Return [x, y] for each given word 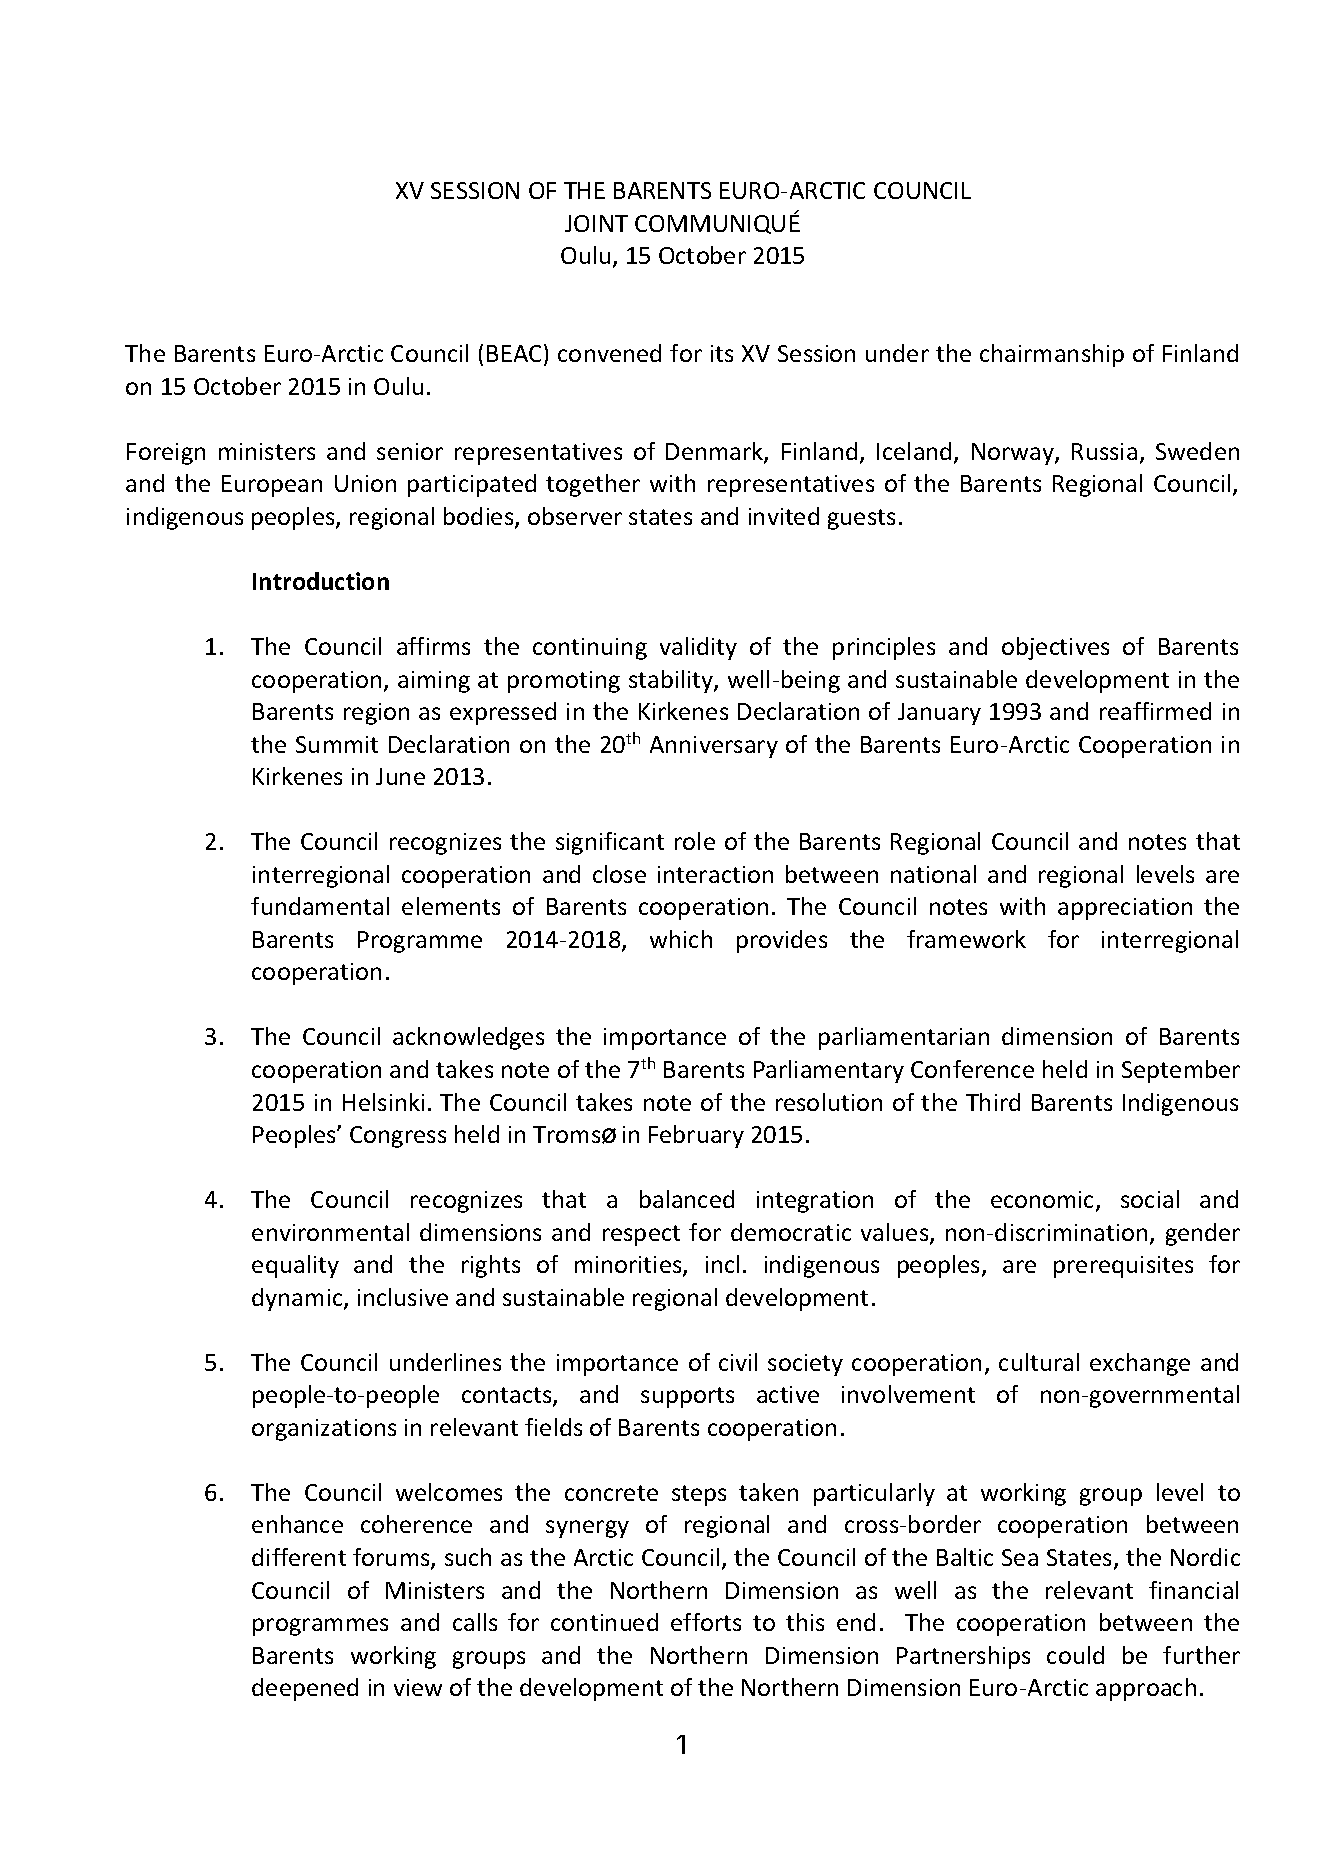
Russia [1104, 451]
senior [410, 451]
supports [687, 1397]
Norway [1014, 454]
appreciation [1125, 909]
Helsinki [383, 1102]
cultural [1039, 1362]
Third [993, 1102]
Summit [337, 744]
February [696, 1136]
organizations [324, 1430]
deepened [305, 1689]
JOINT [596, 223]
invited [784, 516]
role [695, 841]
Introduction [321, 581]
